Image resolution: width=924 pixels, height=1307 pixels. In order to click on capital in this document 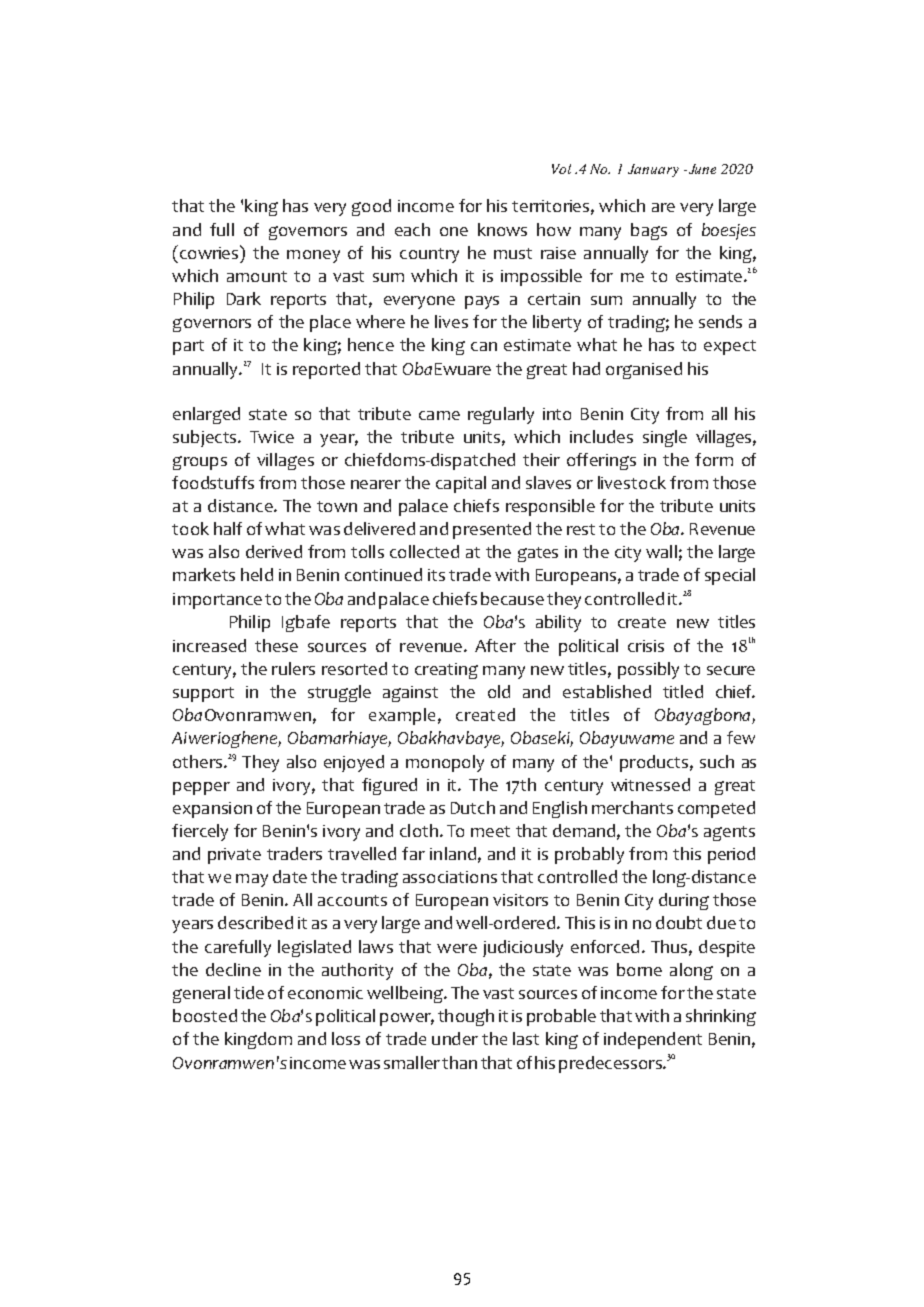, I will do `click(461, 484)`.
